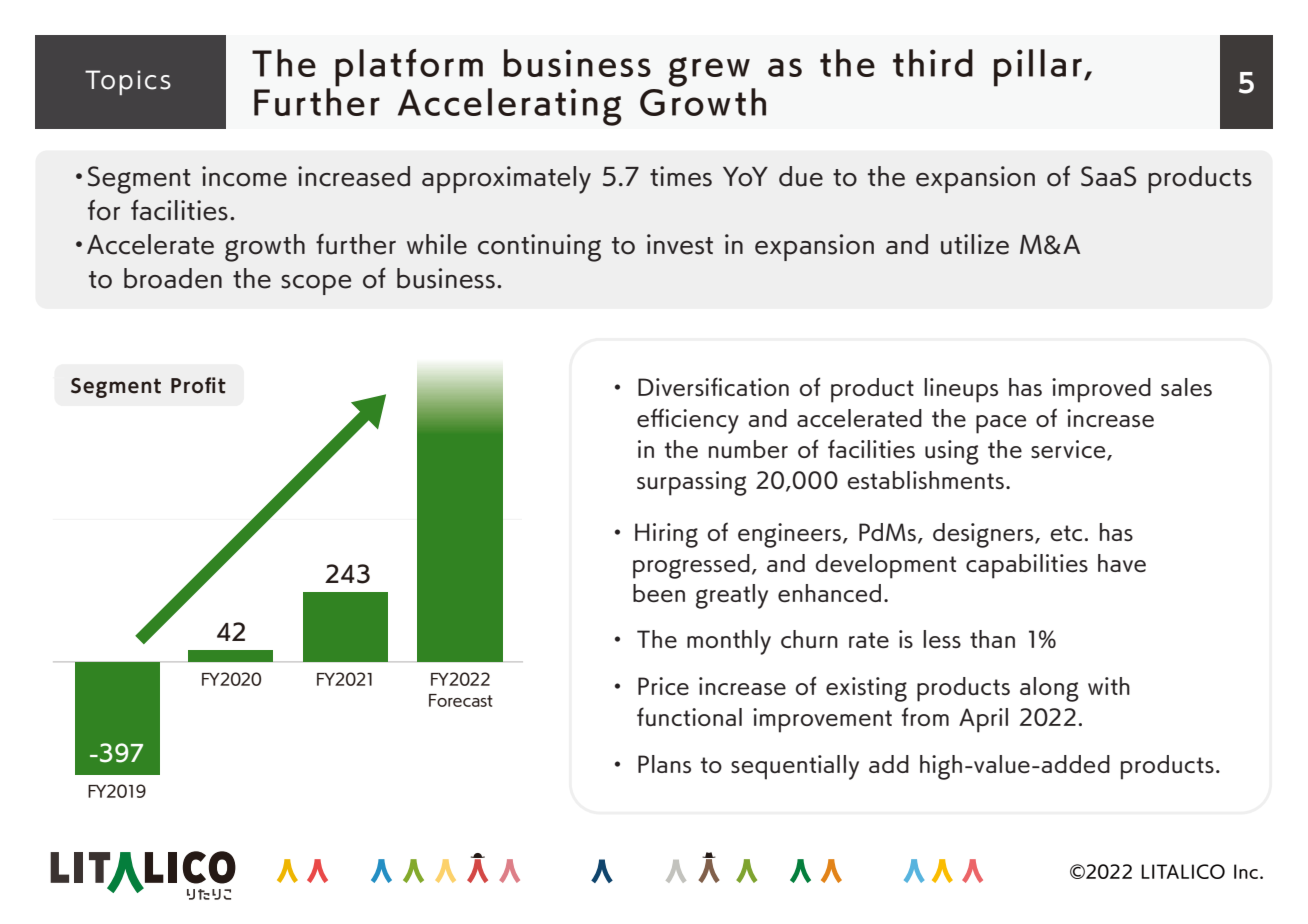 The image size is (1308, 924). Describe the element at coordinates (368, 68) in the page. I see `plat` at that location.
